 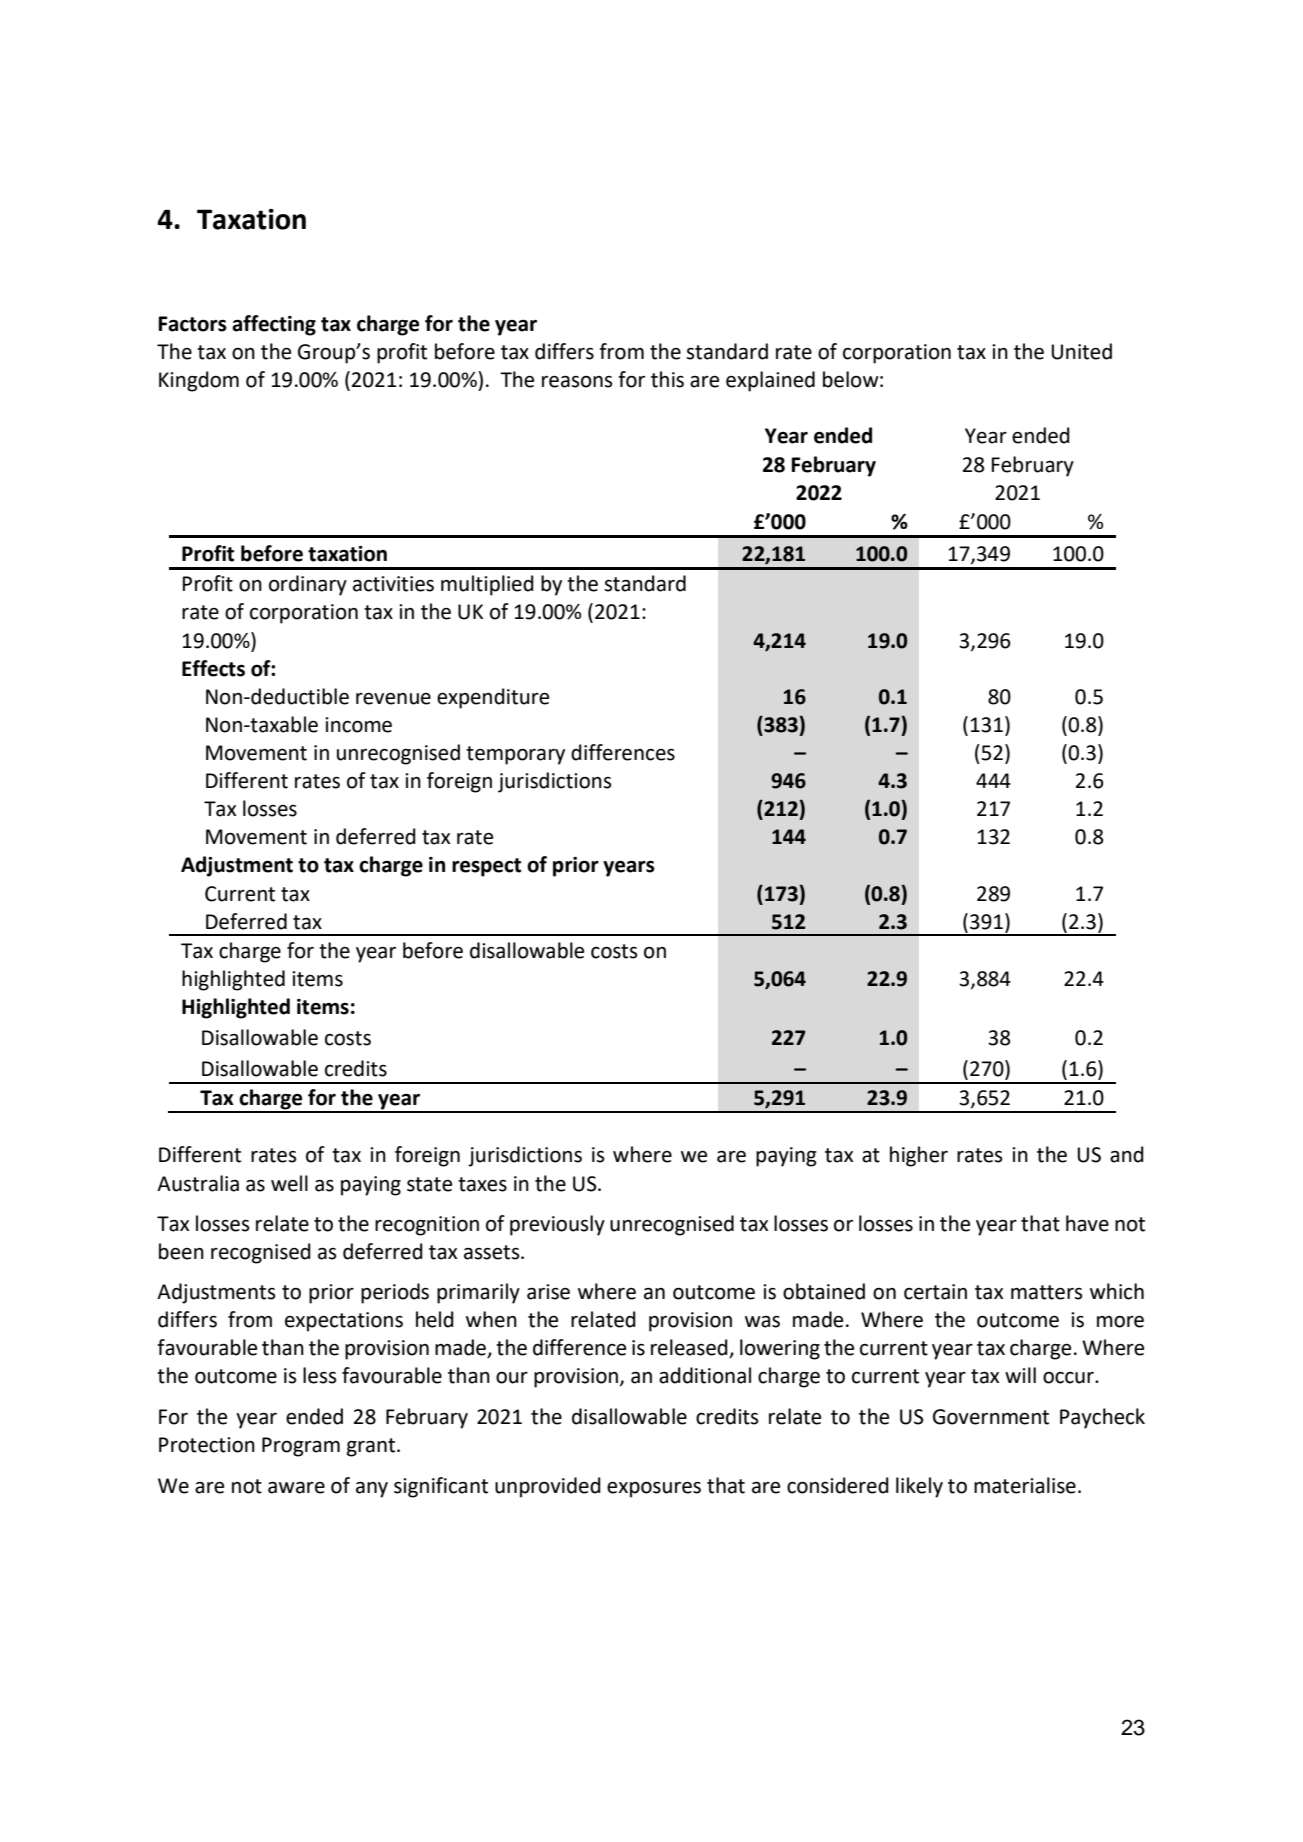 What do you see at coordinates (487, 585) in the screenshot?
I see `multiplied` at bounding box center [487, 585].
